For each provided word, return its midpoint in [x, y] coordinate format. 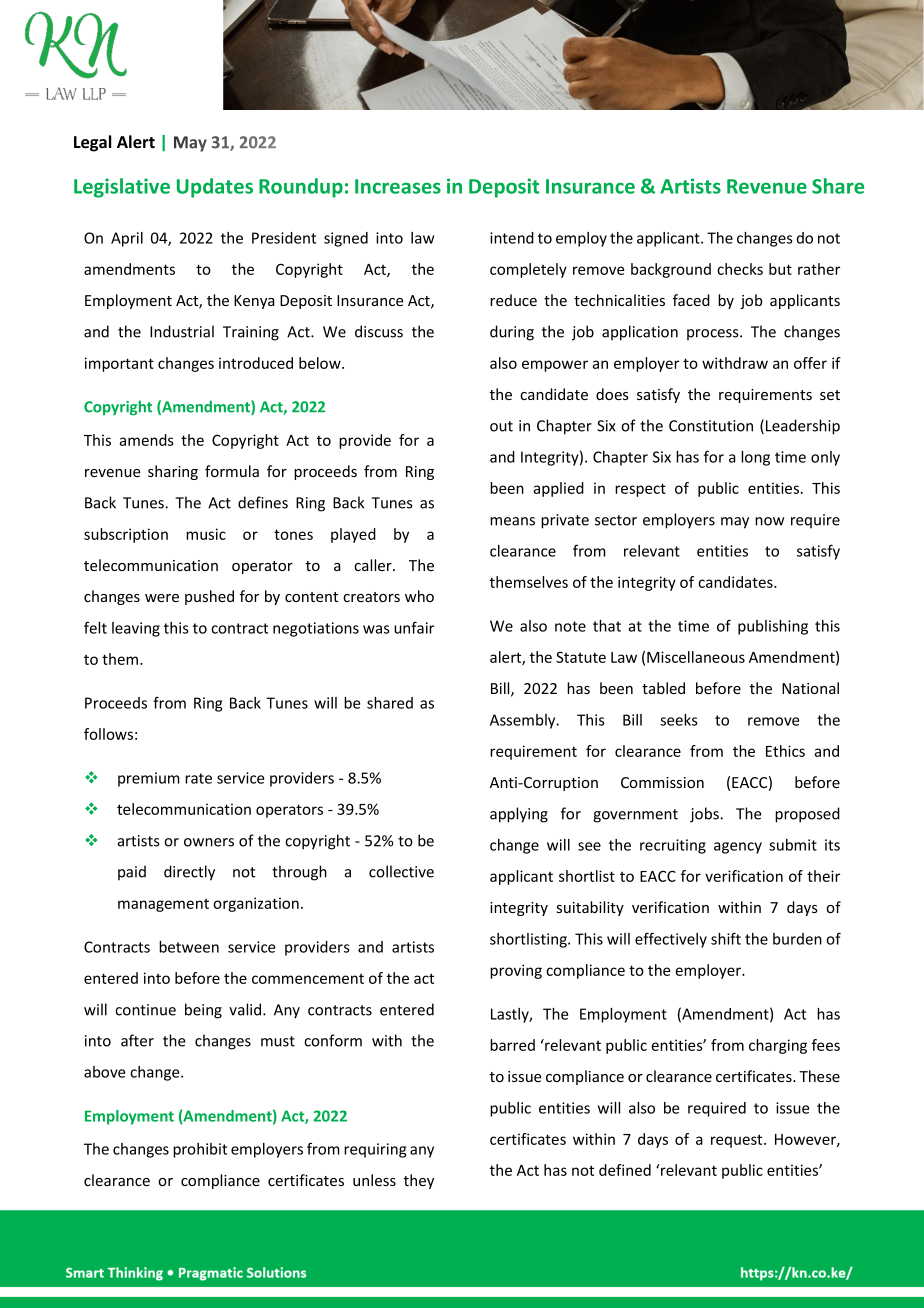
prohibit [200, 1150]
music [206, 534]
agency [738, 848]
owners [209, 842]
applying [519, 815]
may [735, 523]
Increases [398, 186]
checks [740, 269]
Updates [215, 188]
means [512, 521]
